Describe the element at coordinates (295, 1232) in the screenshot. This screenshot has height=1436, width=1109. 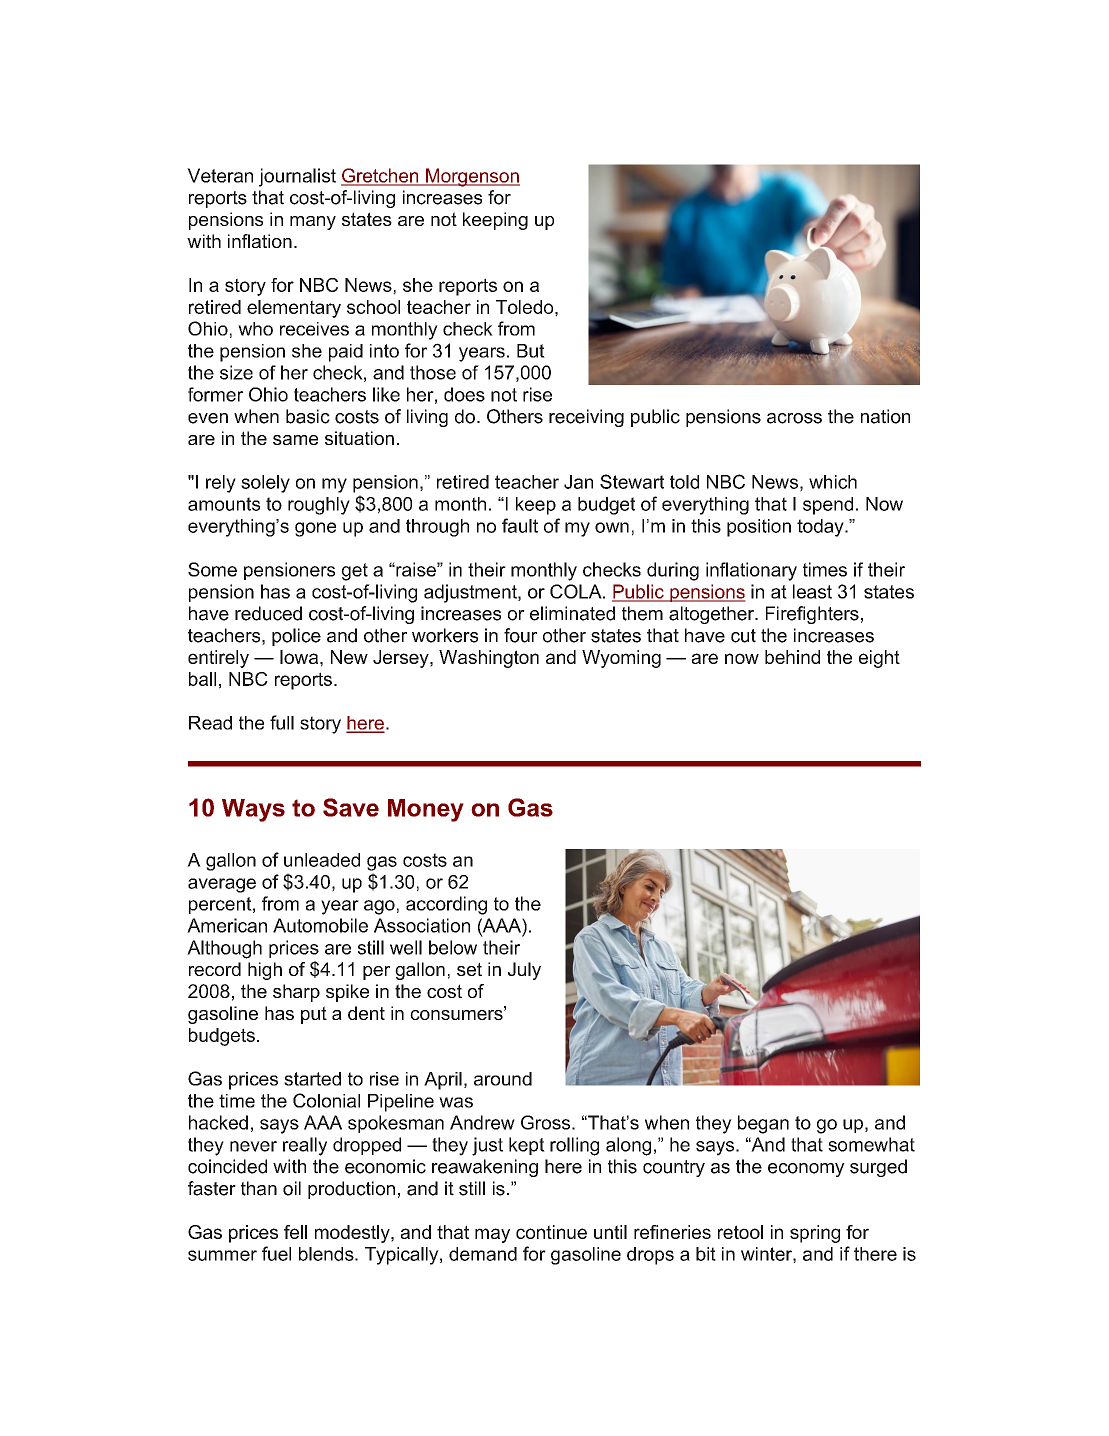
I see `fell` at that location.
